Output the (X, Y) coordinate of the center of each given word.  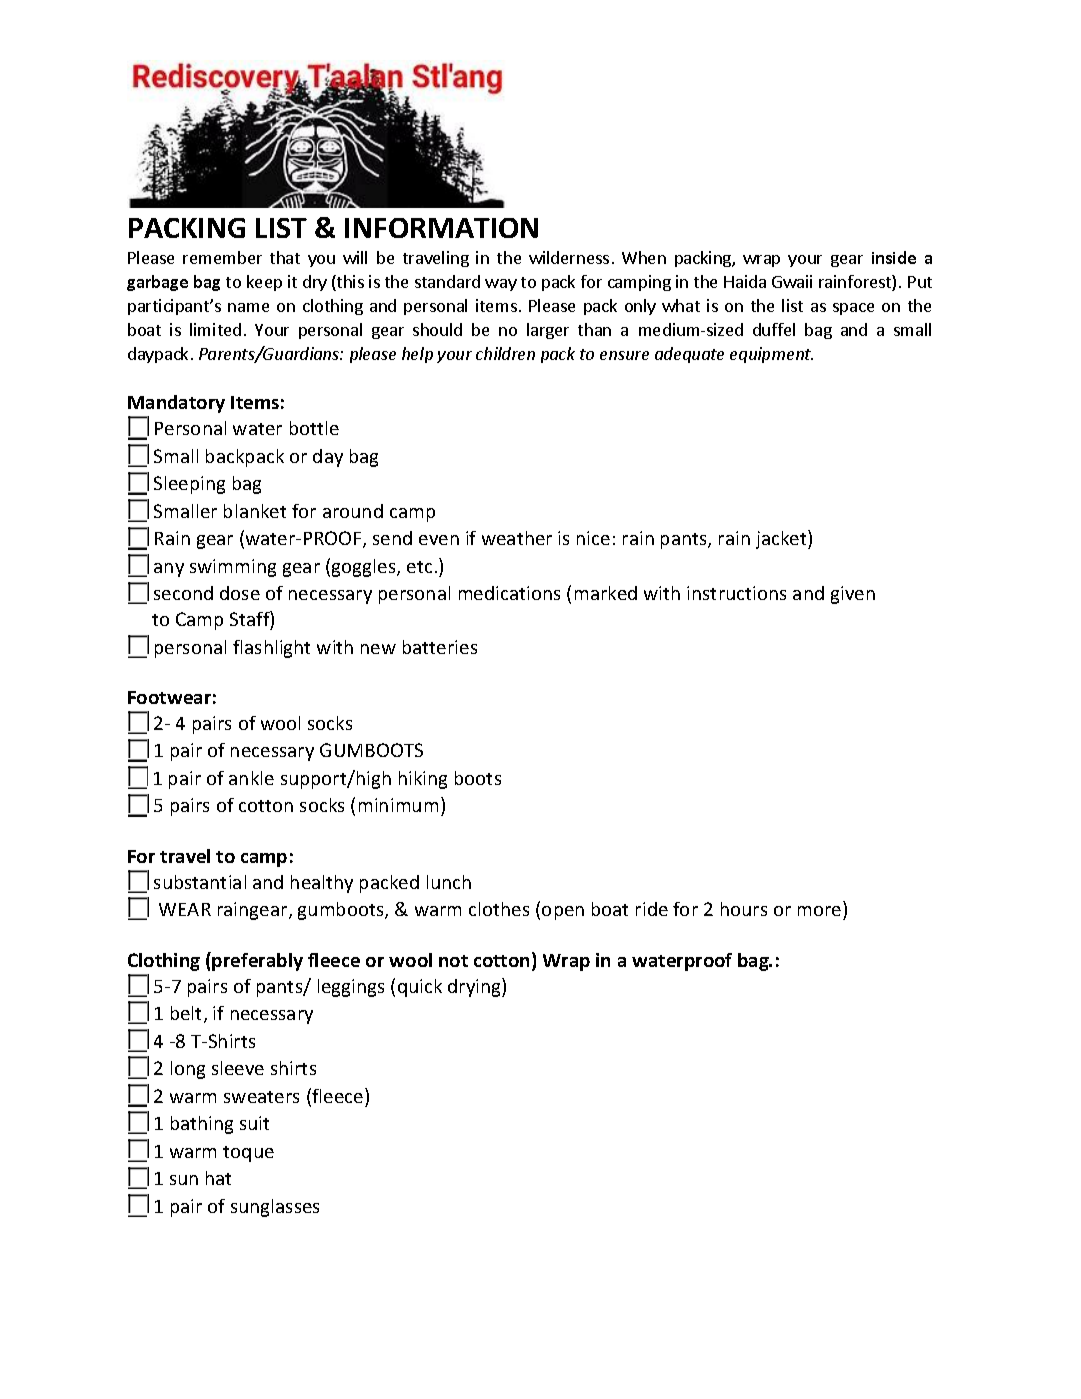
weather (517, 538)
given (853, 595)
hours (744, 909)
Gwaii (792, 281)
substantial (200, 882)
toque (248, 1154)
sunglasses (275, 1208)
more (819, 911)
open (563, 913)
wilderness (569, 257)
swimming (233, 568)
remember (222, 257)
